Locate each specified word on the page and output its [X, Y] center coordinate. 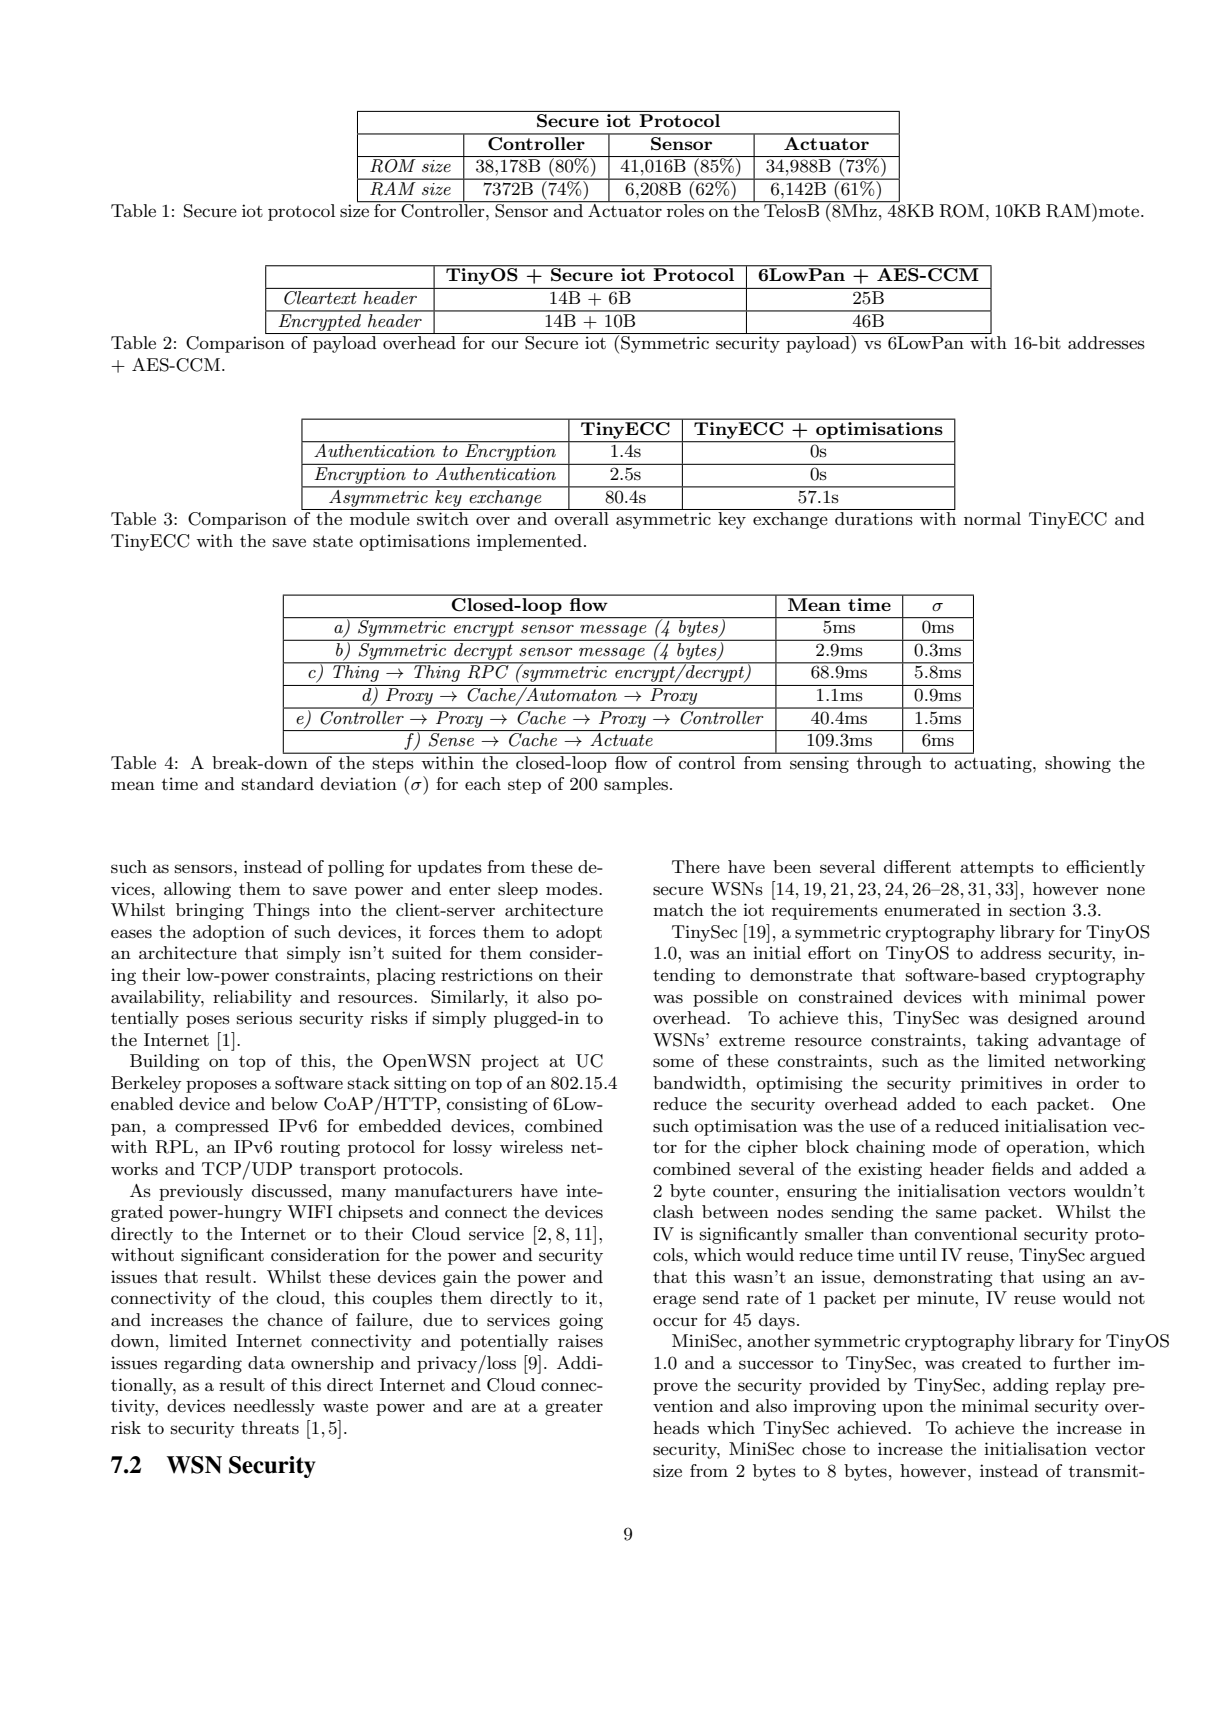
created [992, 1362]
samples [636, 785]
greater [574, 1408]
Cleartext [320, 296]
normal [992, 518]
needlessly [274, 1407]
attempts [997, 869]
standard [278, 783]
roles [685, 209]
